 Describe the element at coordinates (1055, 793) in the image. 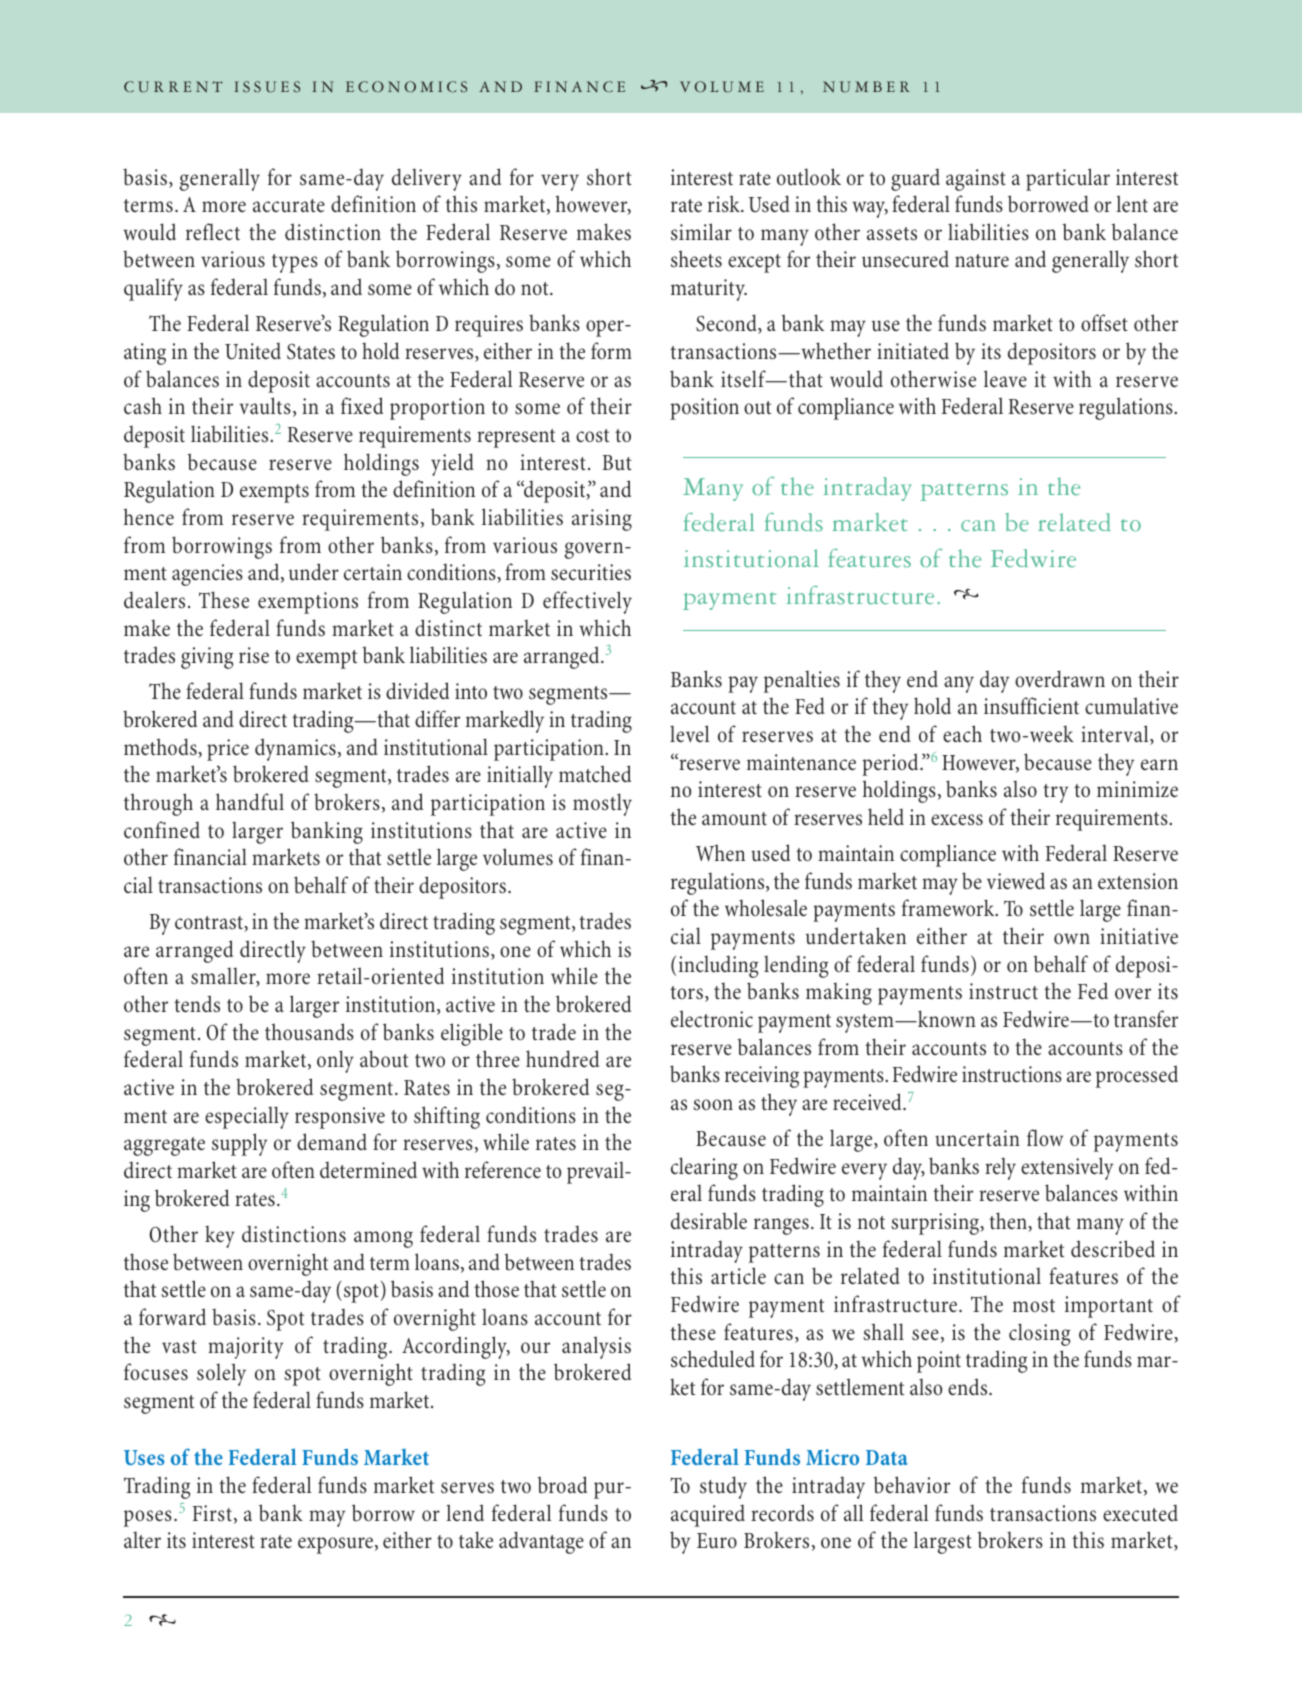

I see `try` at that location.
